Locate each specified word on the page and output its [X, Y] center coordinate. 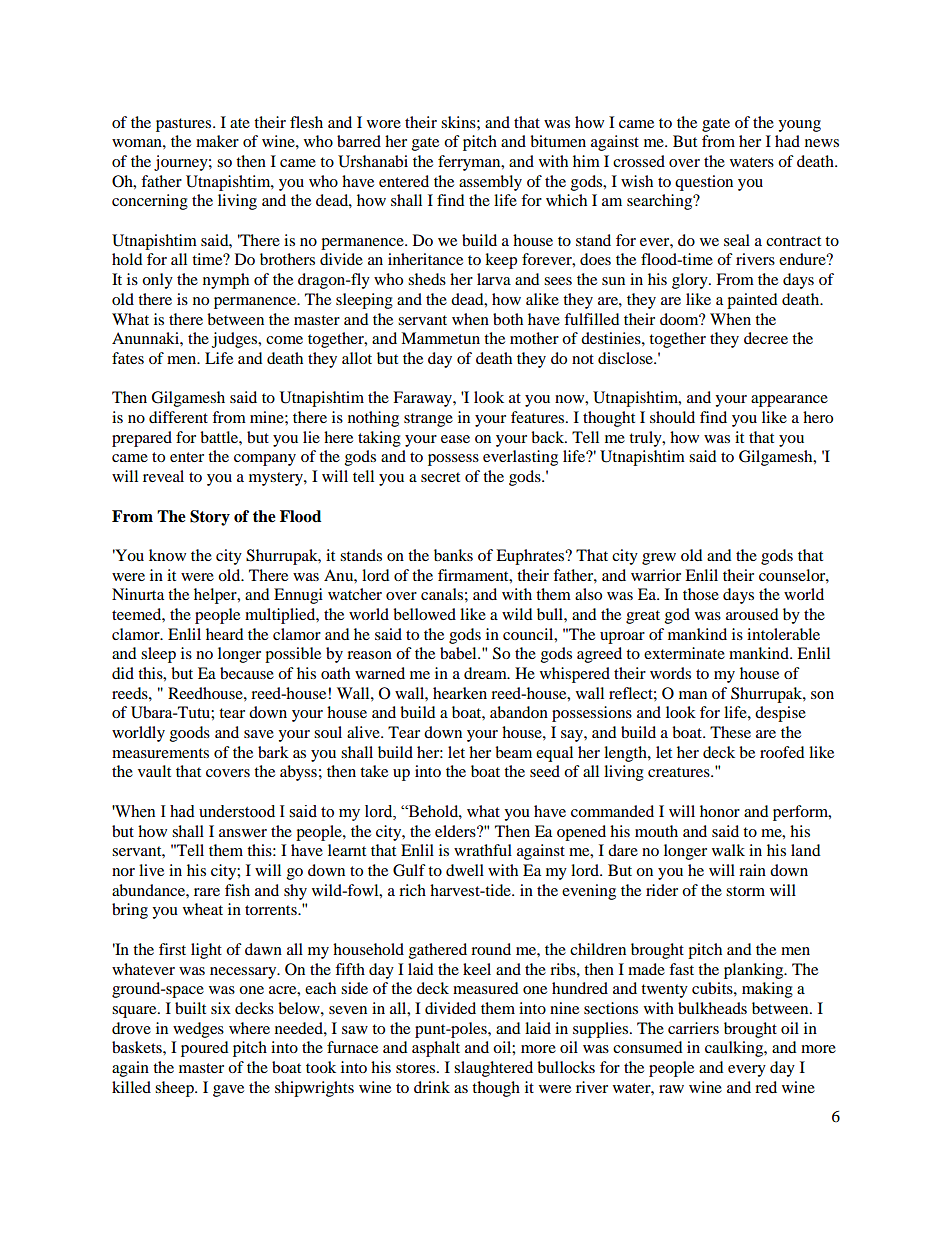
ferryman [470, 163]
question [704, 183]
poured [205, 1049]
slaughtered [493, 1069]
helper [216, 596]
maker [217, 141]
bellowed [424, 614]
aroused [752, 614]
